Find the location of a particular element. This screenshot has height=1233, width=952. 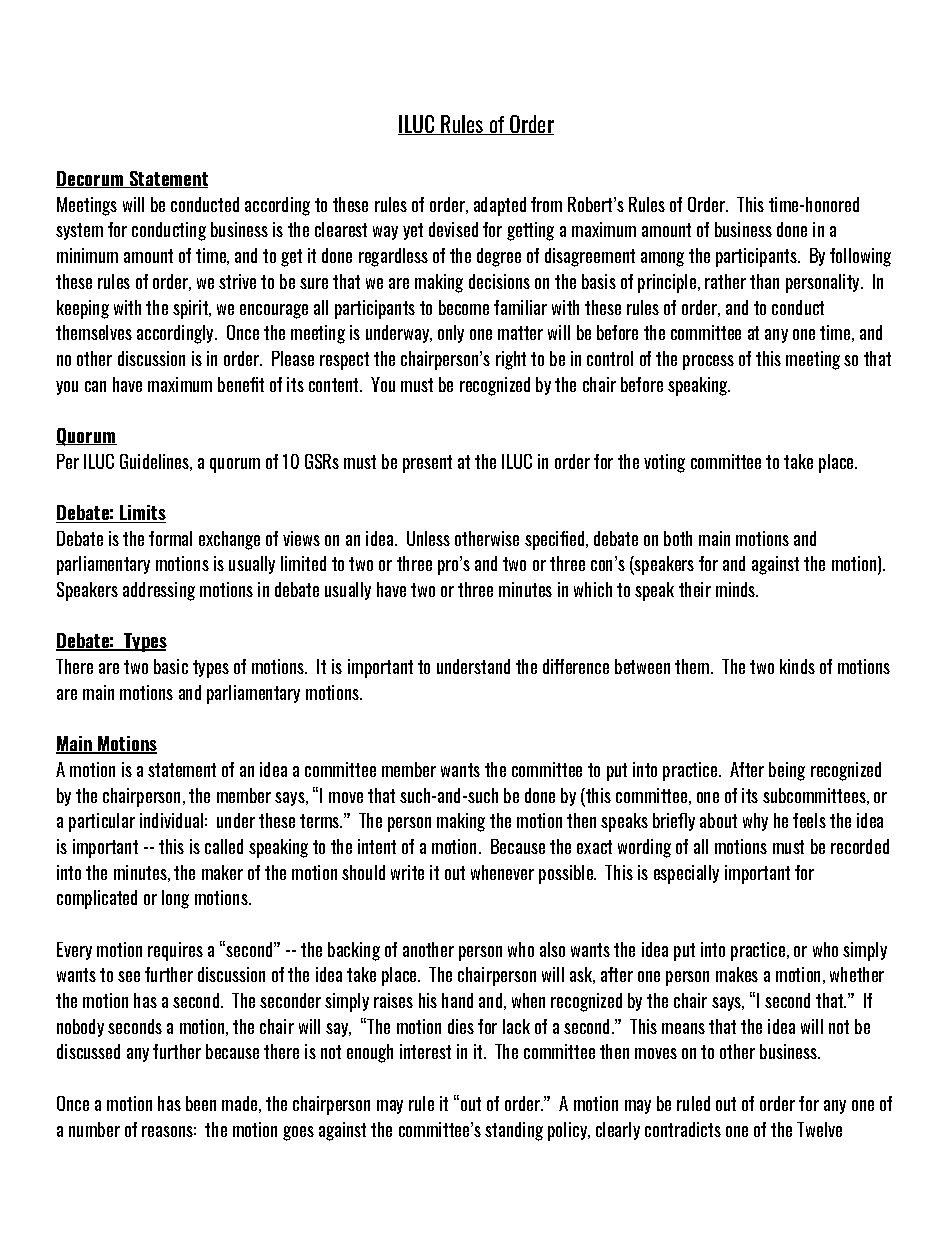

kinds is located at coordinates (797, 666).
